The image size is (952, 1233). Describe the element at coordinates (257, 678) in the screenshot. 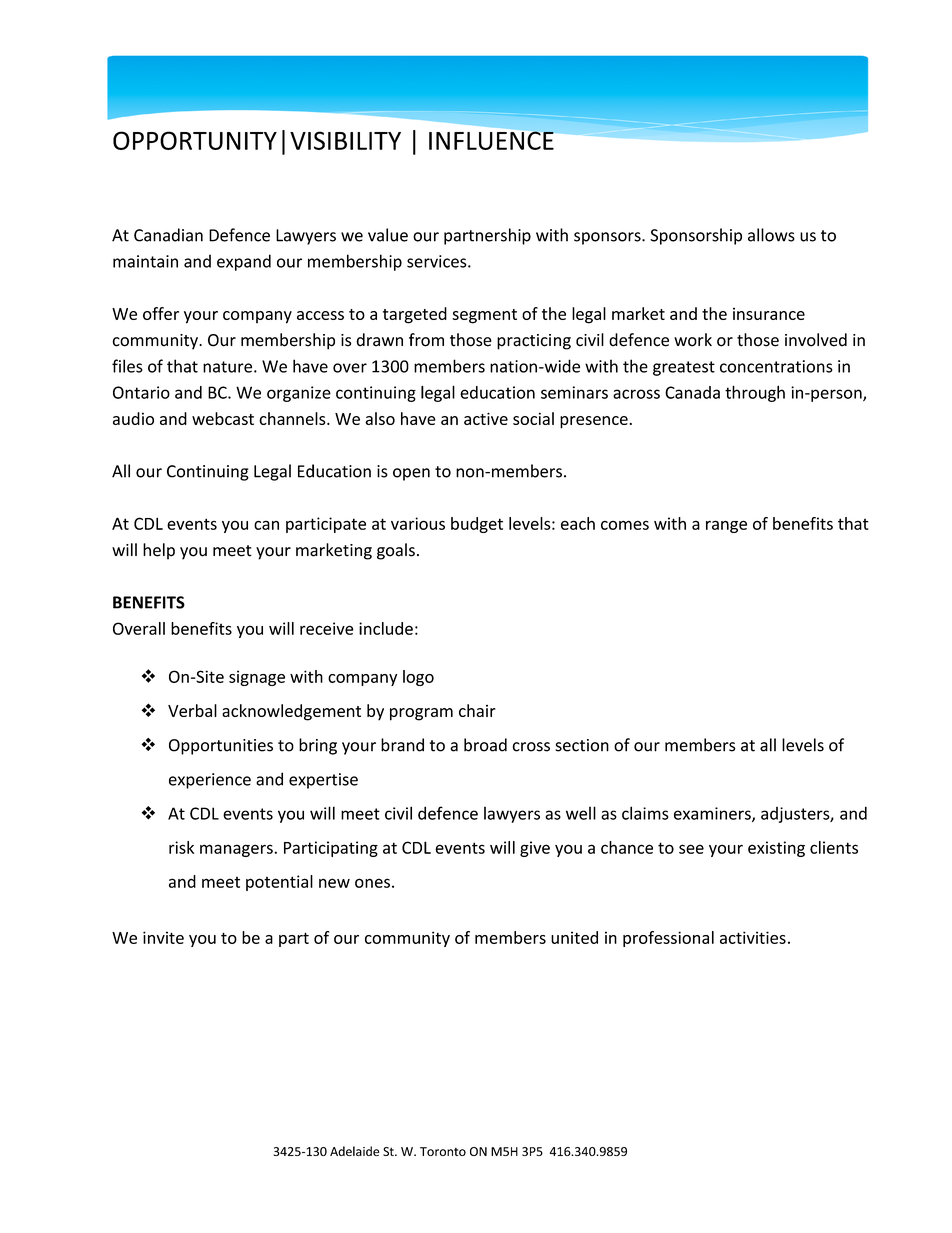

I see `signage` at that location.
